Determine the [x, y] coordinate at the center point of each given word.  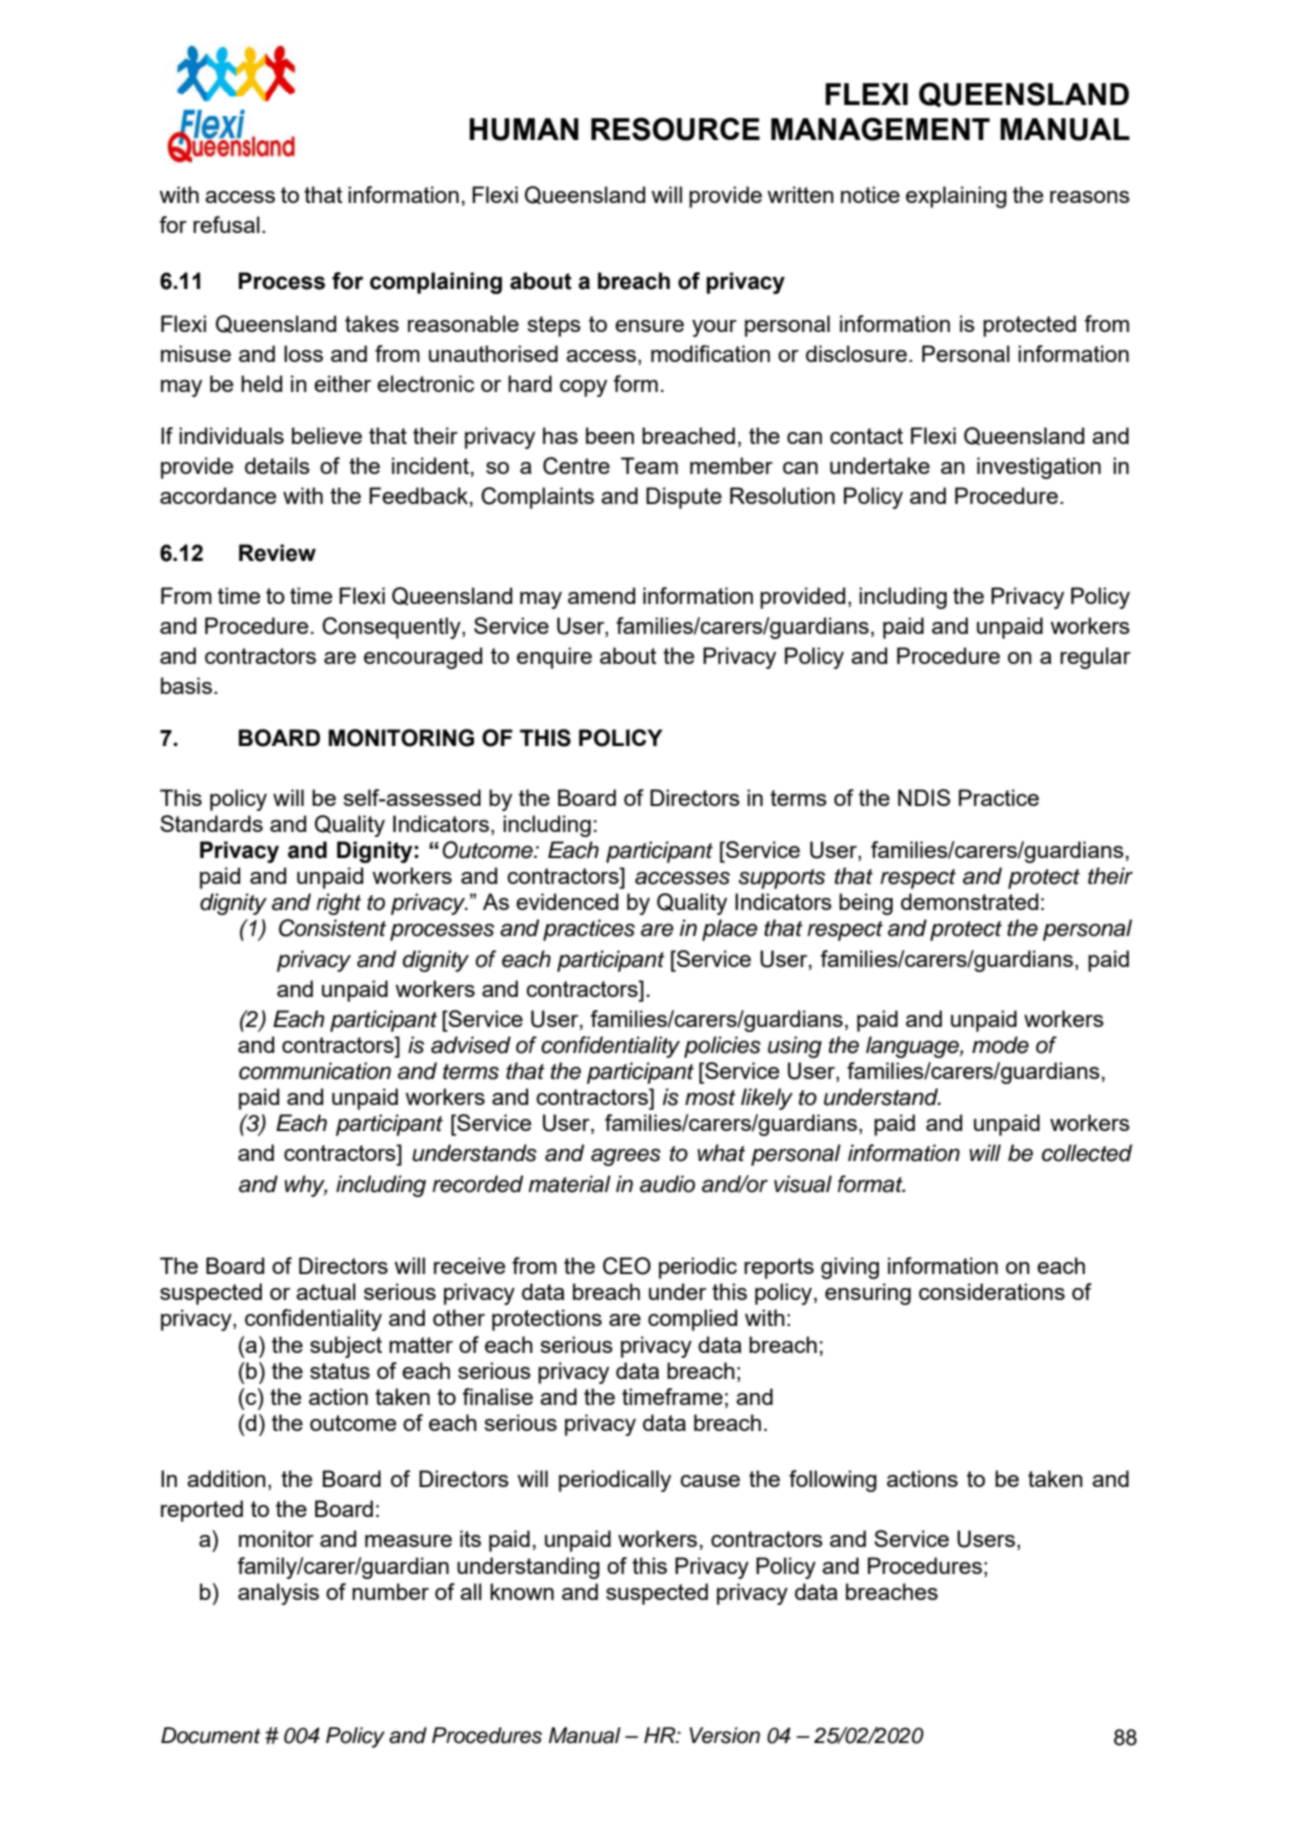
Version [725, 1735]
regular [1095, 658]
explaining [956, 197]
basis [186, 685]
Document [211, 1735]
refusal [226, 224]
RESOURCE [675, 129]
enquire [554, 658]
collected [1087, 1153]
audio [667, 1184]
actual [326, 1291]
